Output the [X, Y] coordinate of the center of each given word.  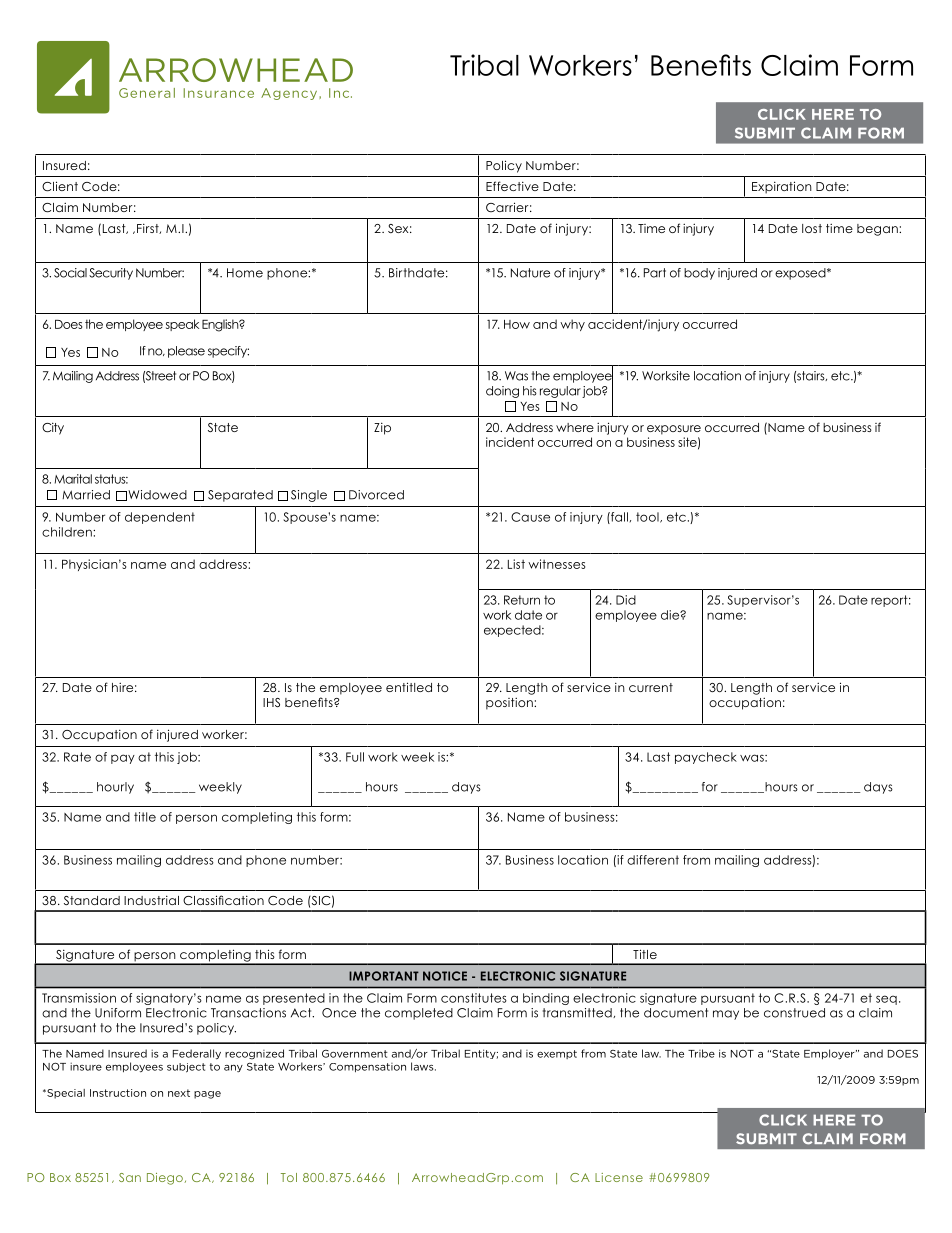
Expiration [782, 187]
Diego [165, 1179]
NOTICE [445, 976]
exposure [674, 430]
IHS [271, 702]
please [186, 352]
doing [502, 392]
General [147, 93]
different [653, 860]
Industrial [151, 900]
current [651, 687]
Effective [512, 186]
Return [522, 600]
